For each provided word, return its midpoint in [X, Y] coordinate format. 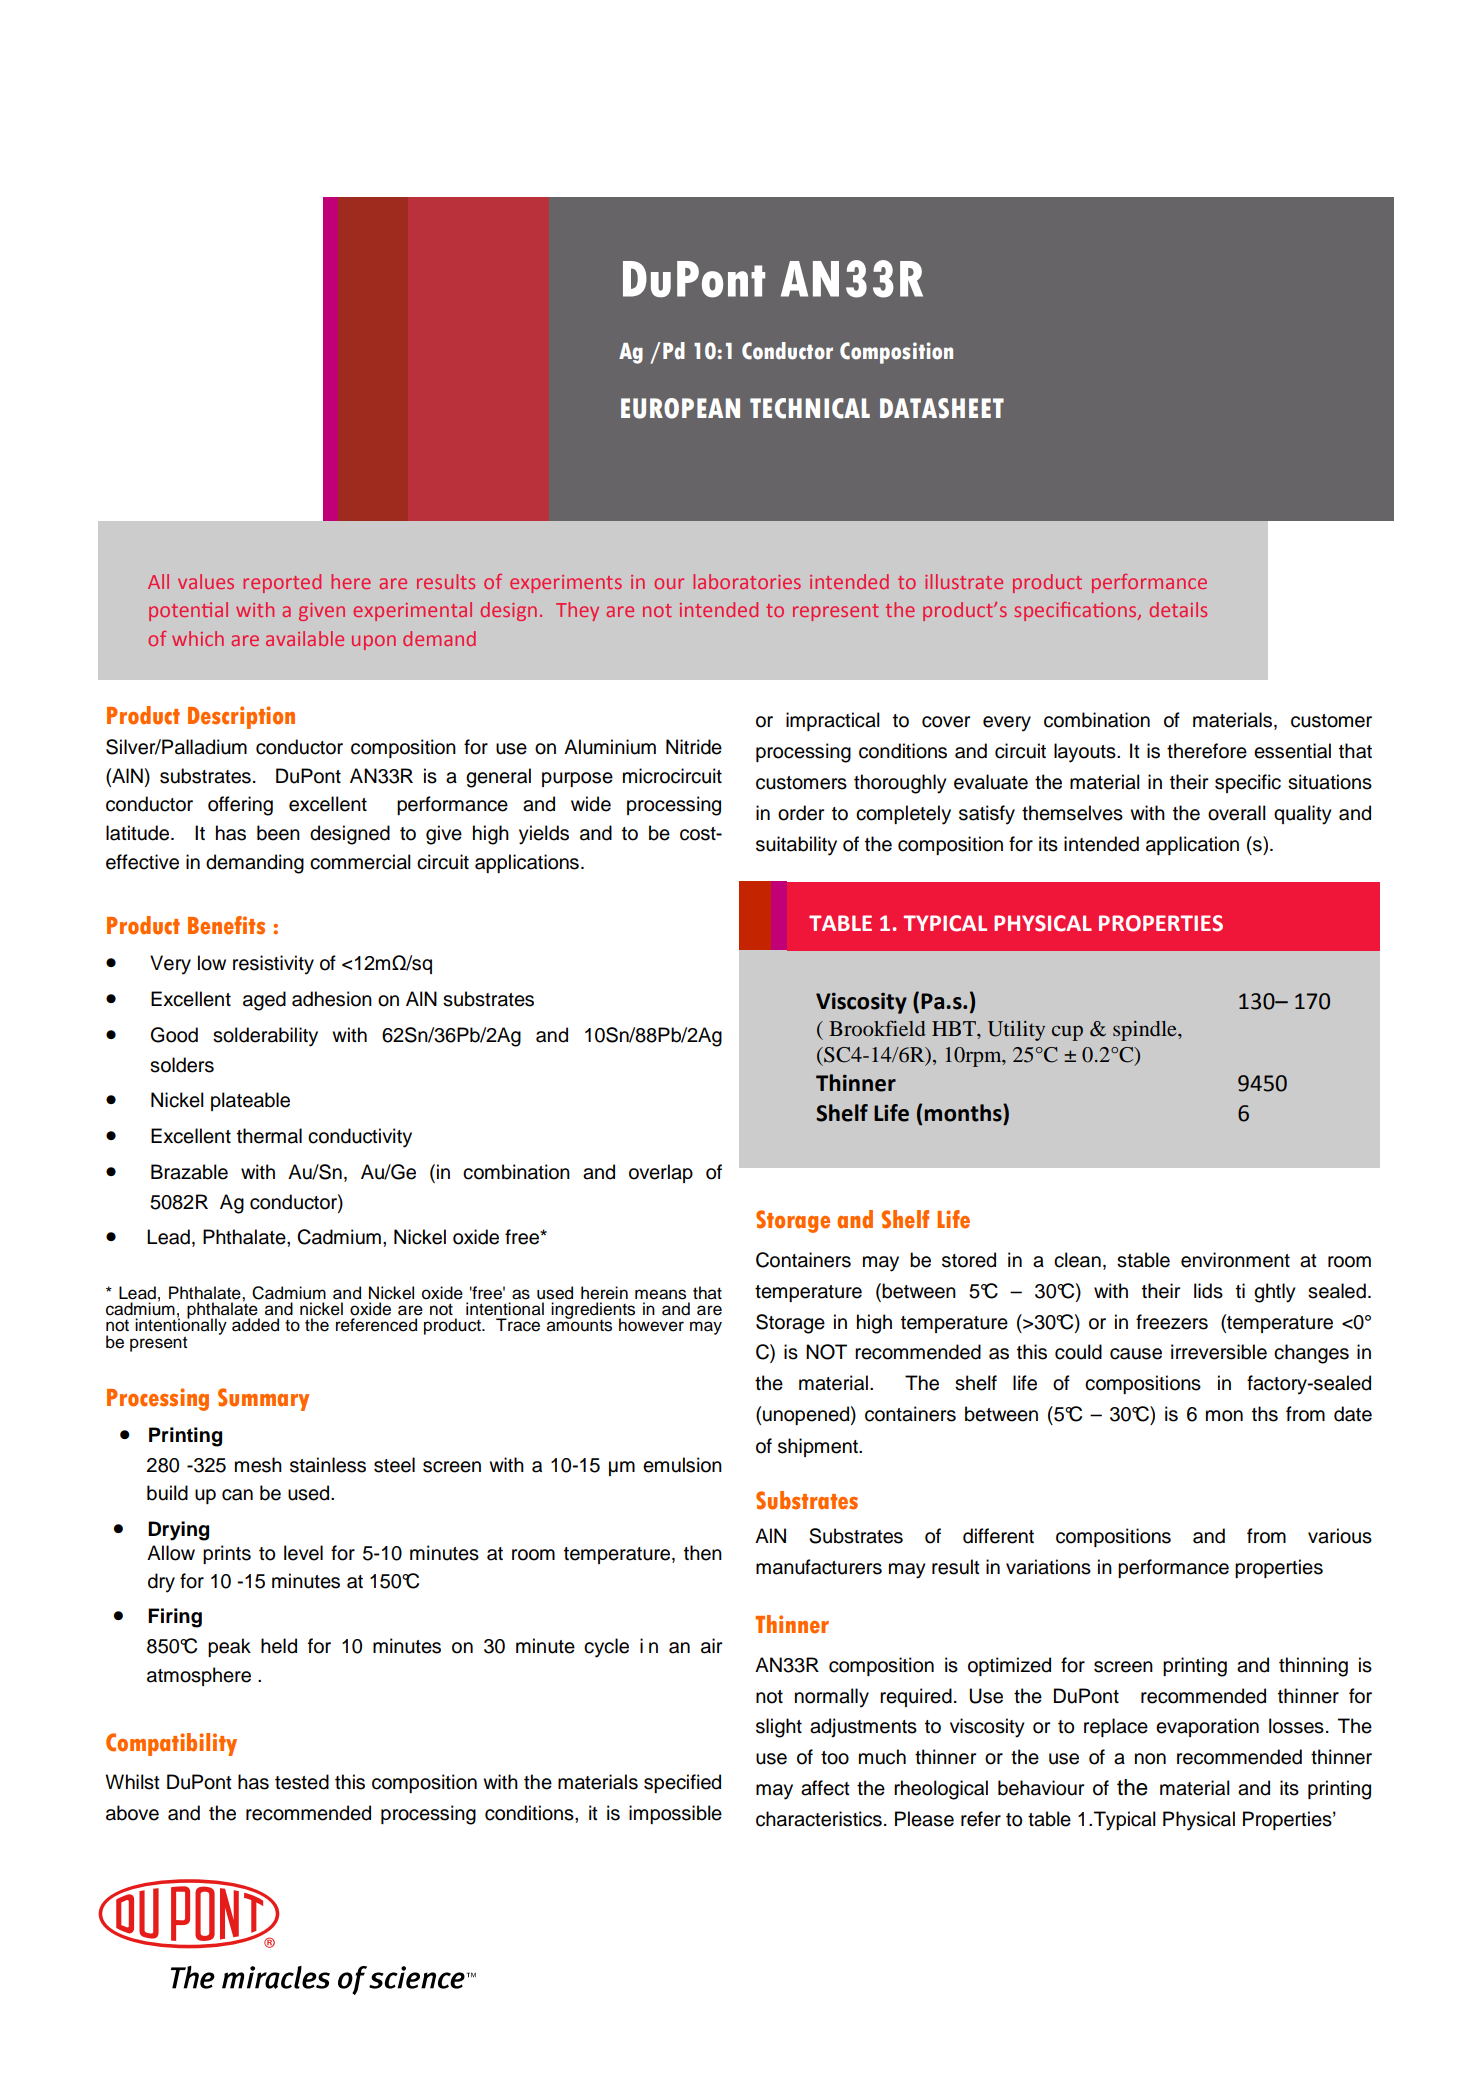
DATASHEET [942, 408]
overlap [661, 1173]
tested [302, 1782]
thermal [269, 1136]
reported [282, 583]
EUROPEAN [680, 408]
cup [1067, 1033]
